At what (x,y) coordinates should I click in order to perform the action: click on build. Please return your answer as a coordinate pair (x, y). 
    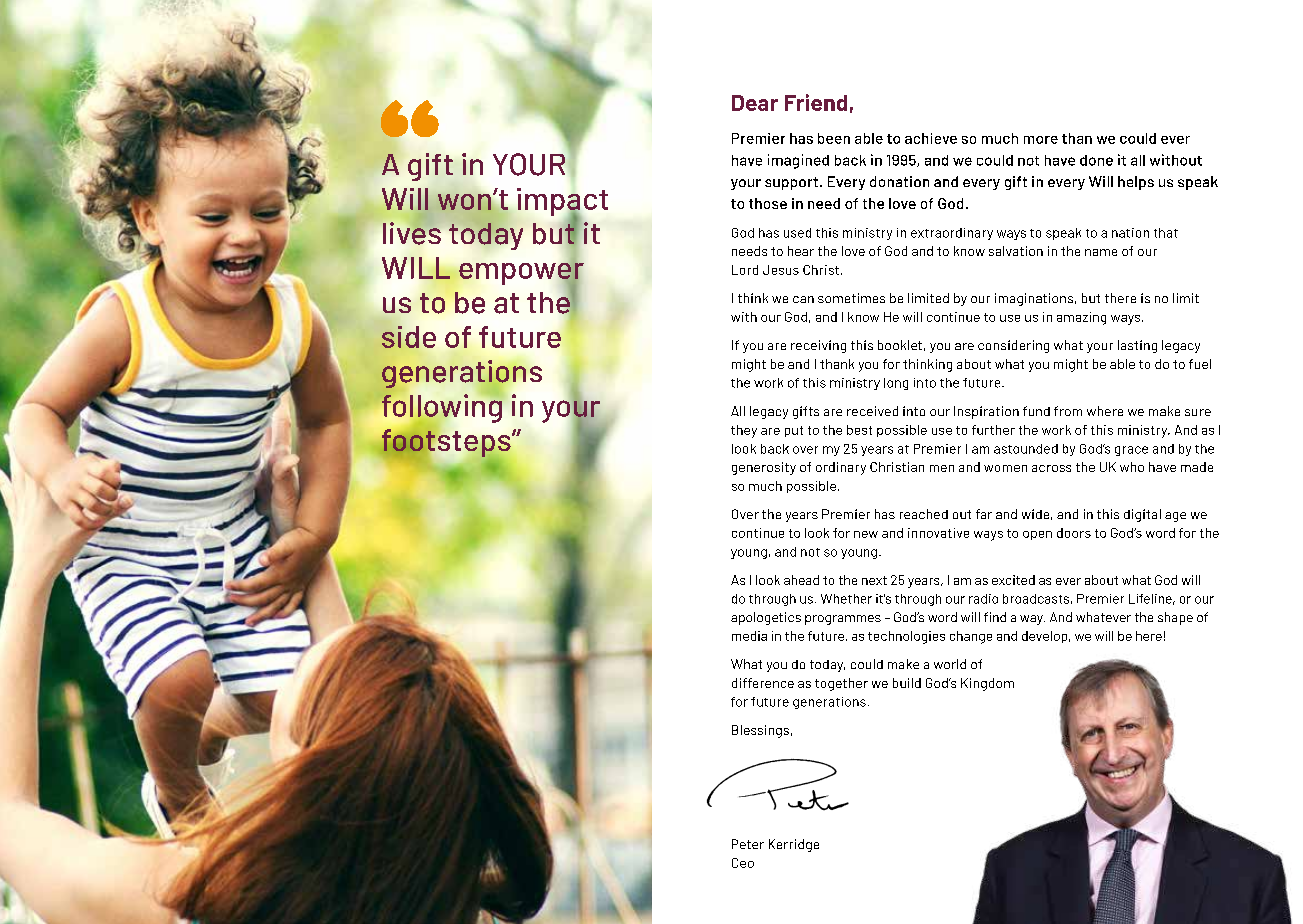
    Looking at the image, I should click on (907, 683).
